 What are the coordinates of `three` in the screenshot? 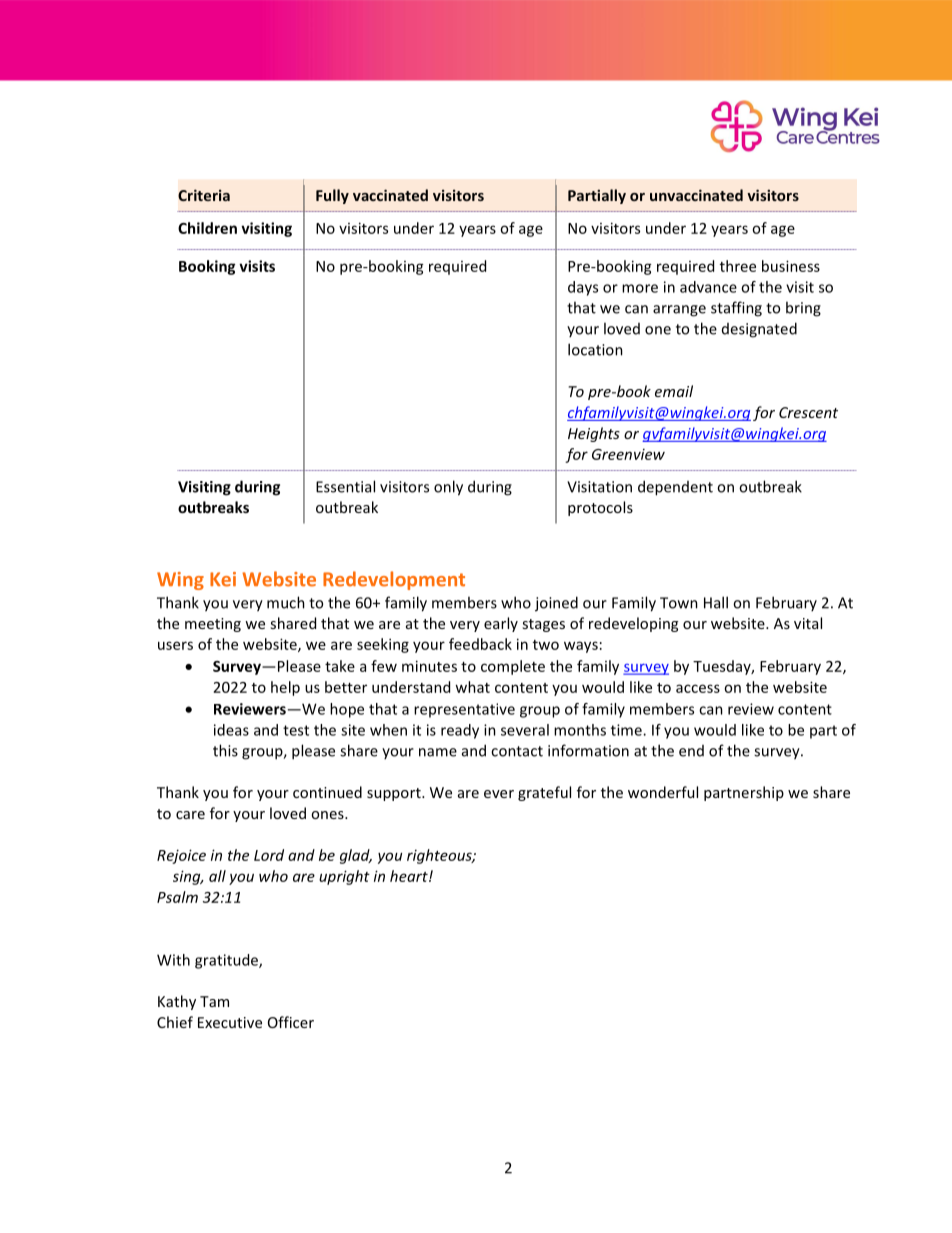 It's located at (738, 266).
